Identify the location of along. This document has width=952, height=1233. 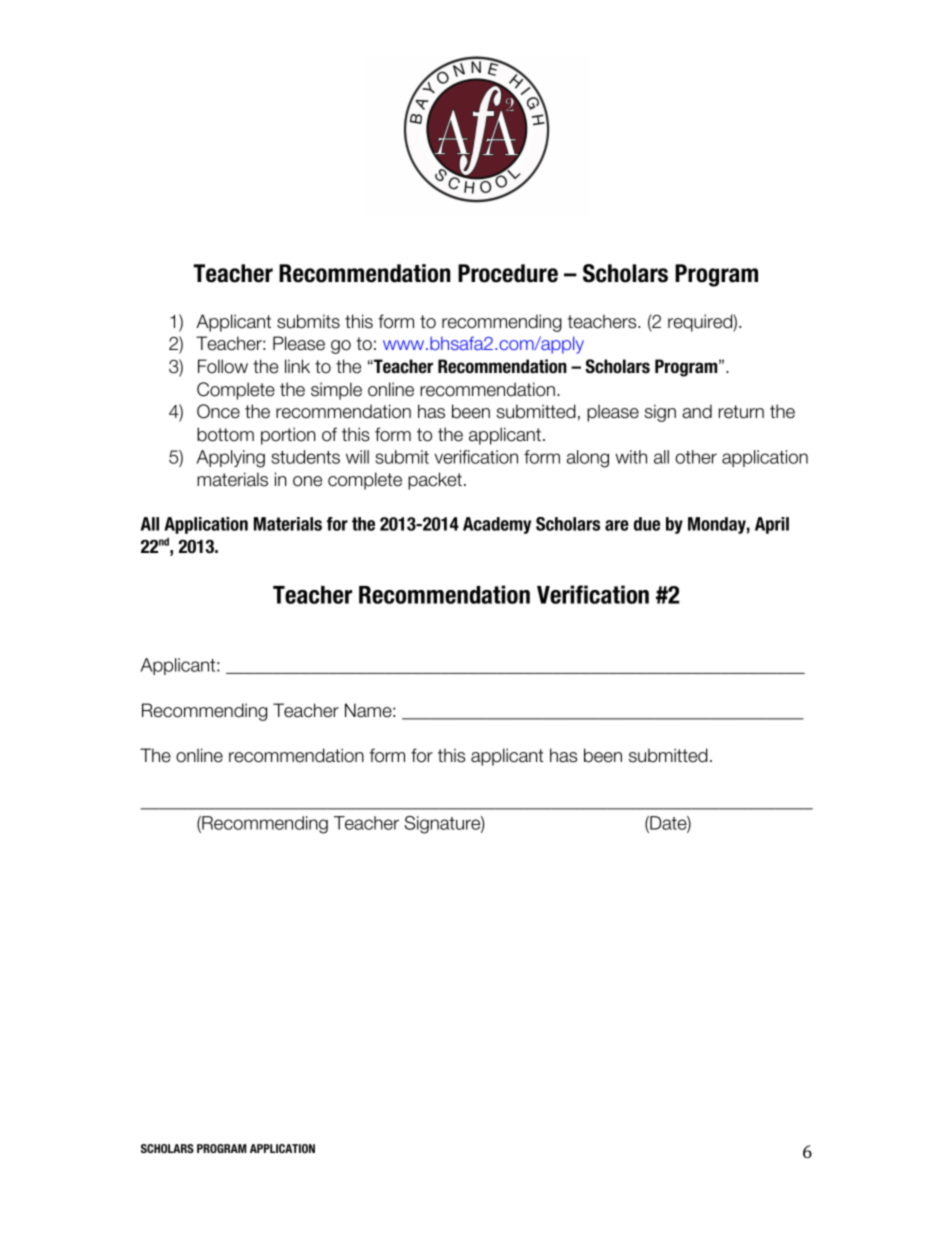
(588, 459).
